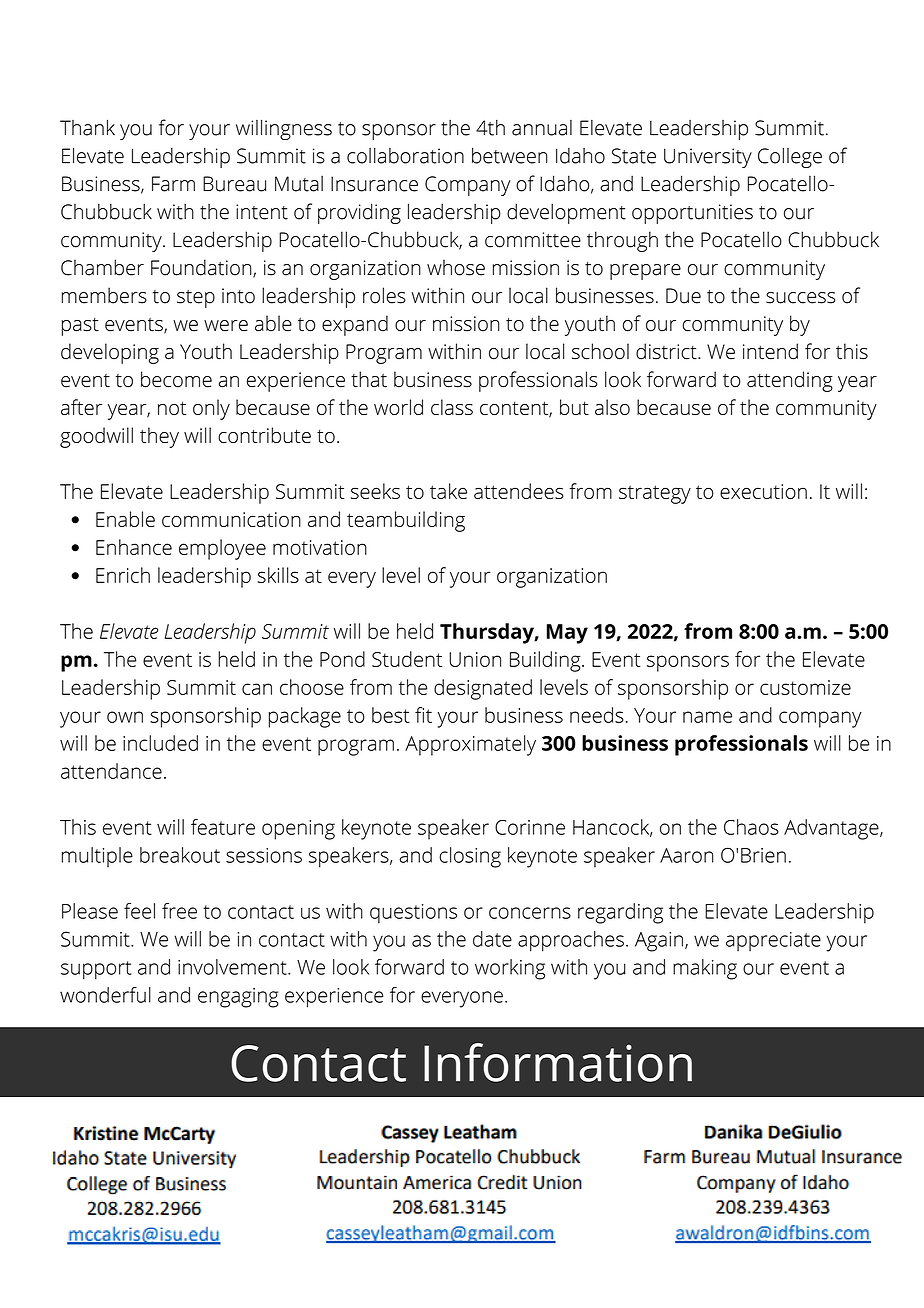  I want to click on Enrich, so click(123, 575).
